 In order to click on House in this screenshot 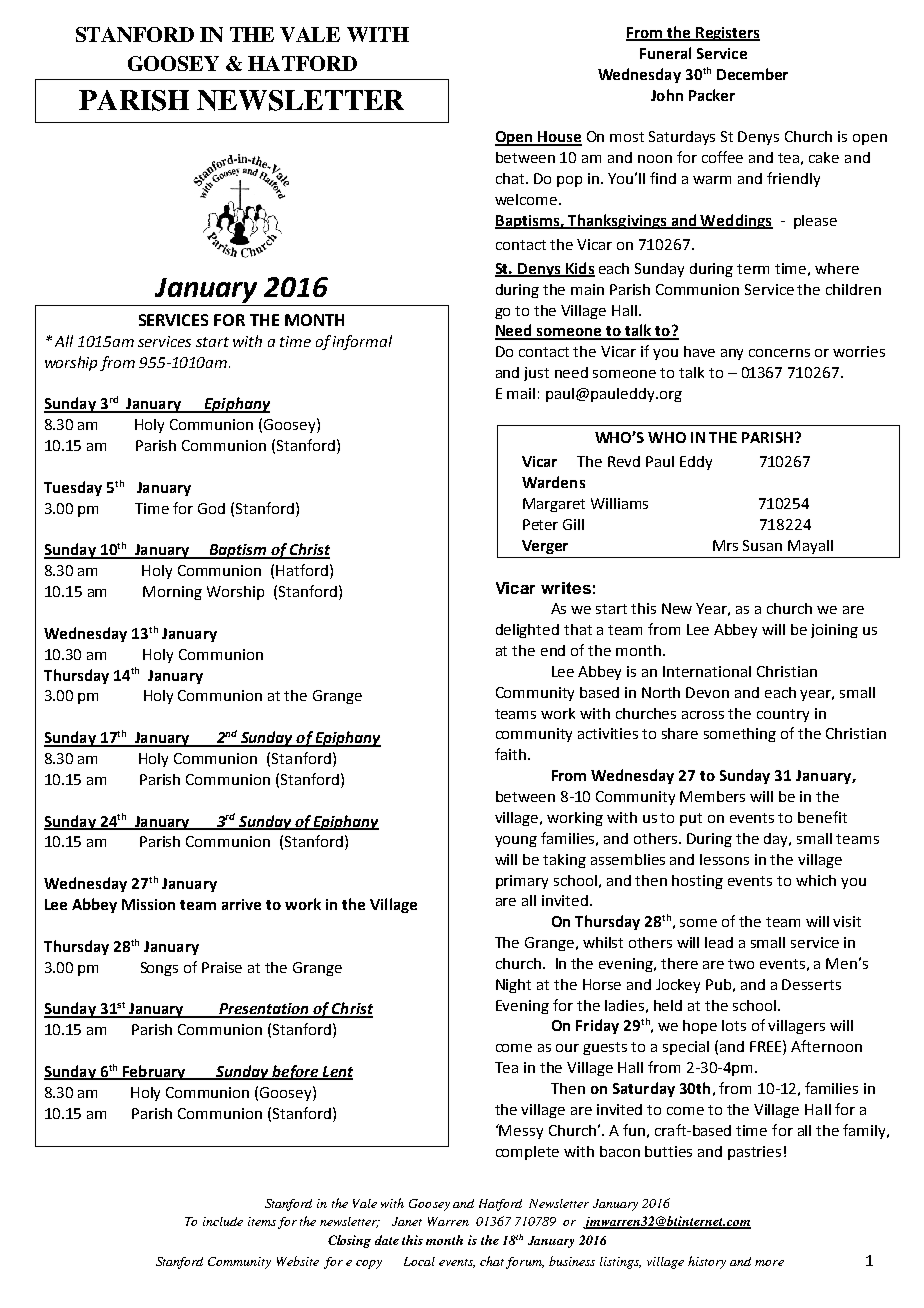, I will do `click(559, 138)`.
